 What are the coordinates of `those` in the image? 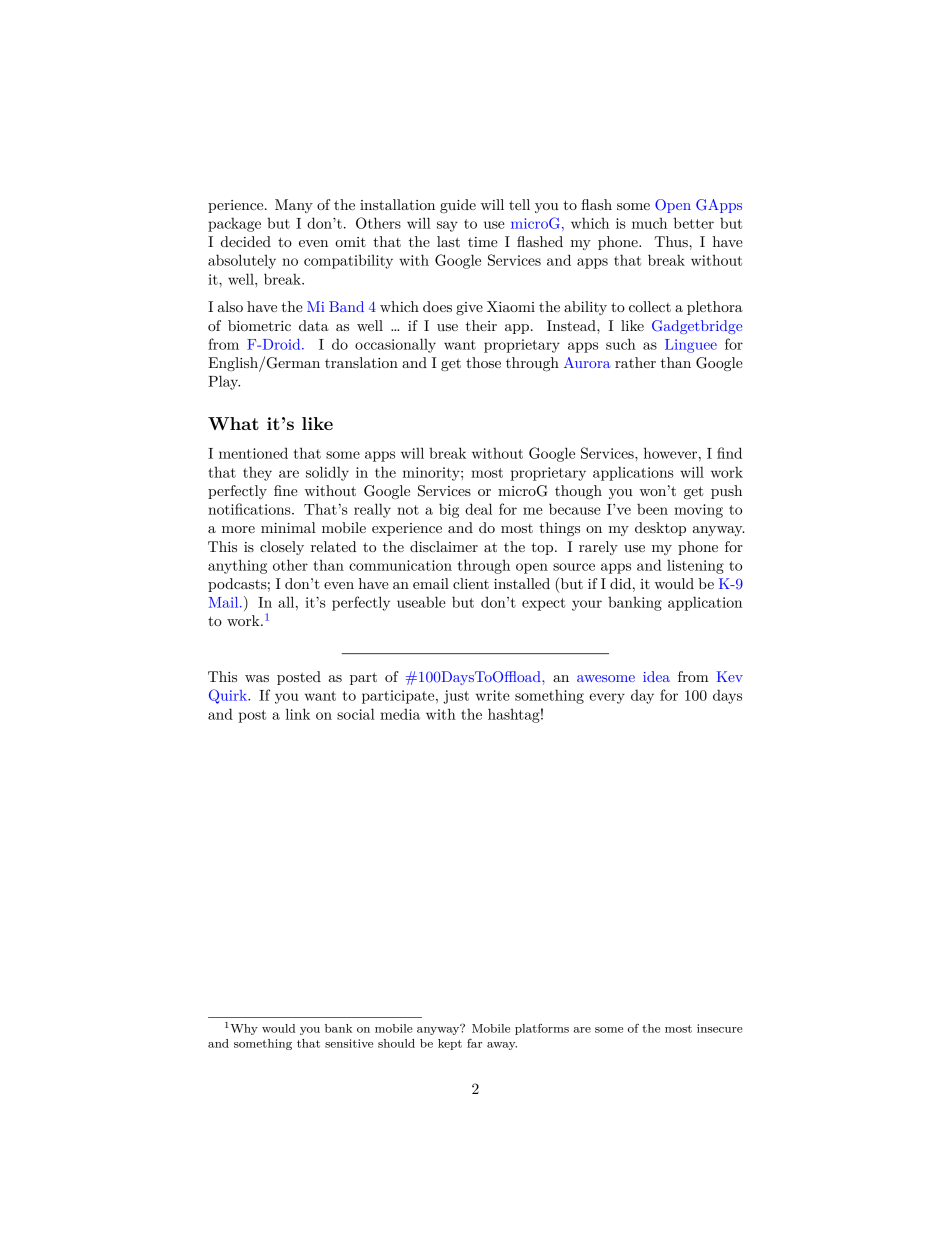 It's located at (483, 362).
